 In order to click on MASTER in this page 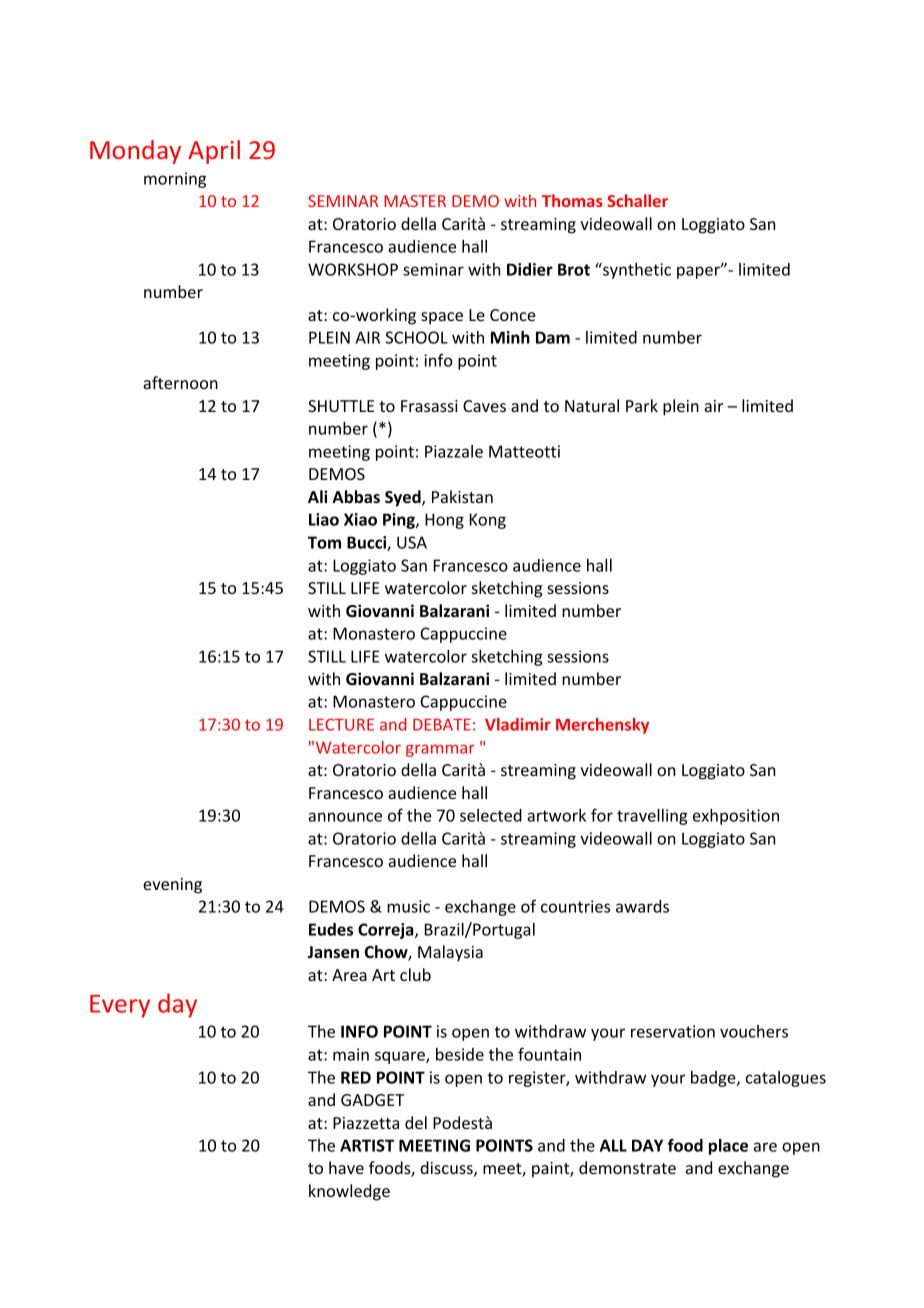, I will do `click(415, 201)`.
